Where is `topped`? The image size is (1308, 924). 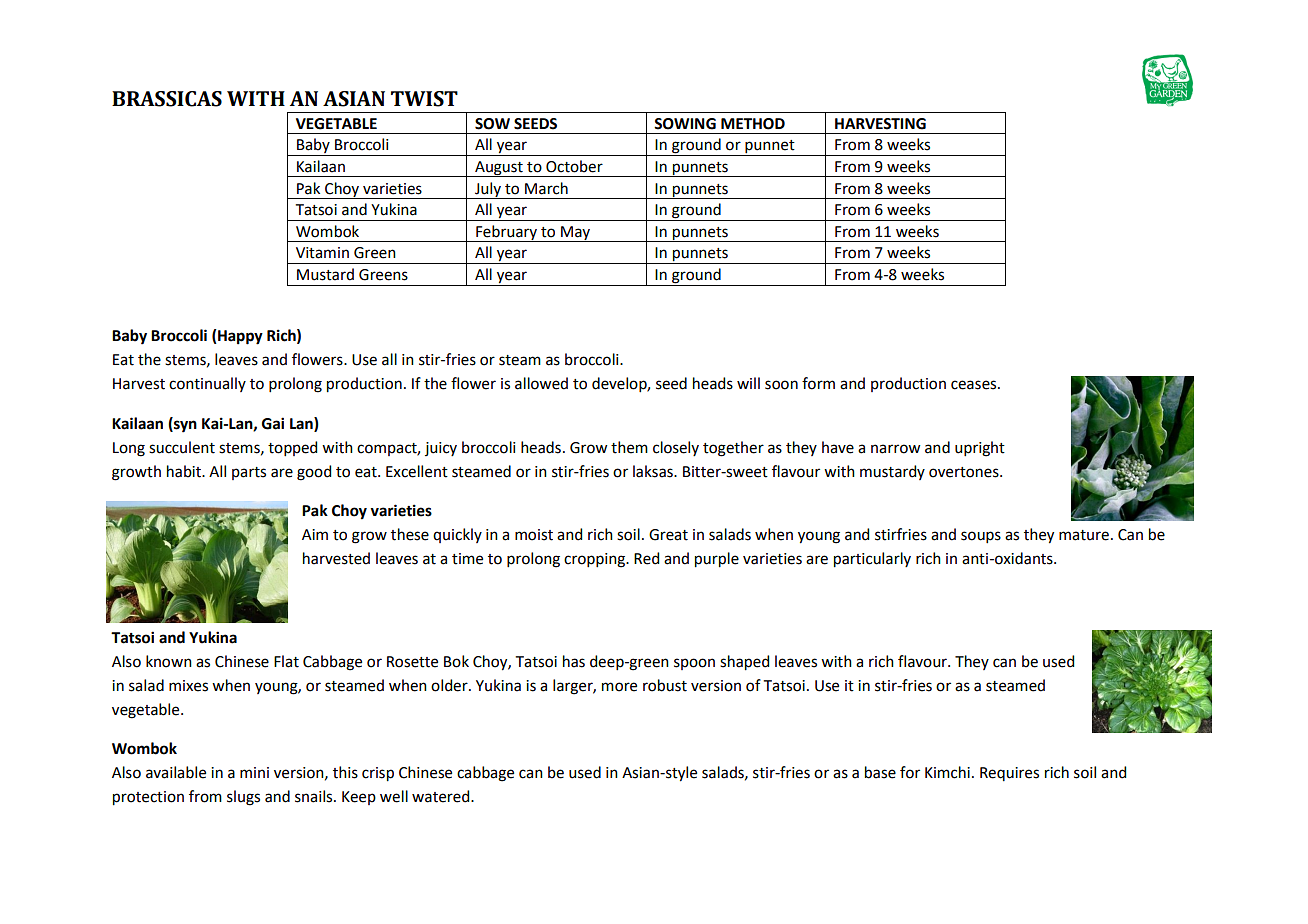
topped is located at coordinates (292, 448).
